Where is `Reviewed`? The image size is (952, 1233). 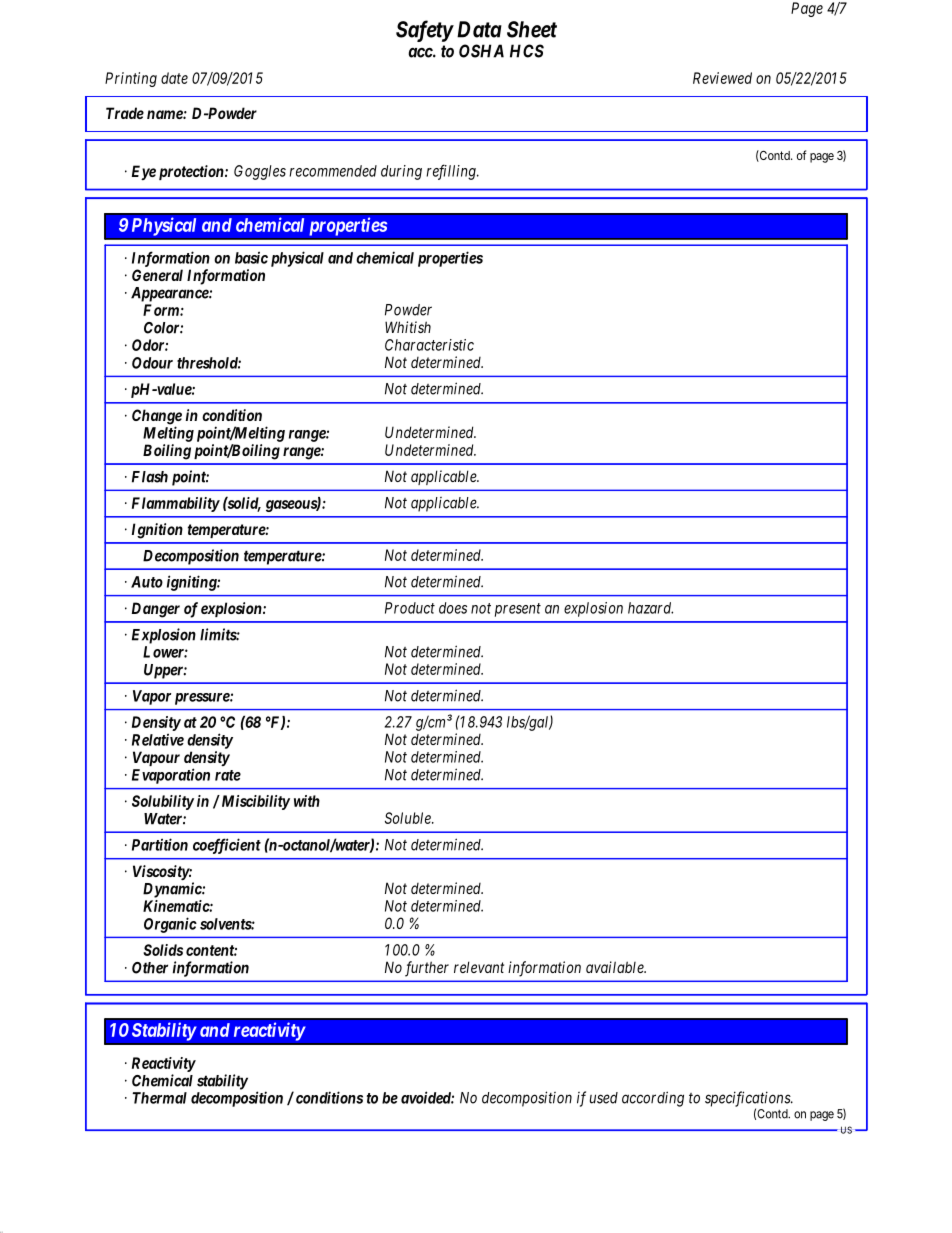
Reviewed is located at coordinates (722, 78).
